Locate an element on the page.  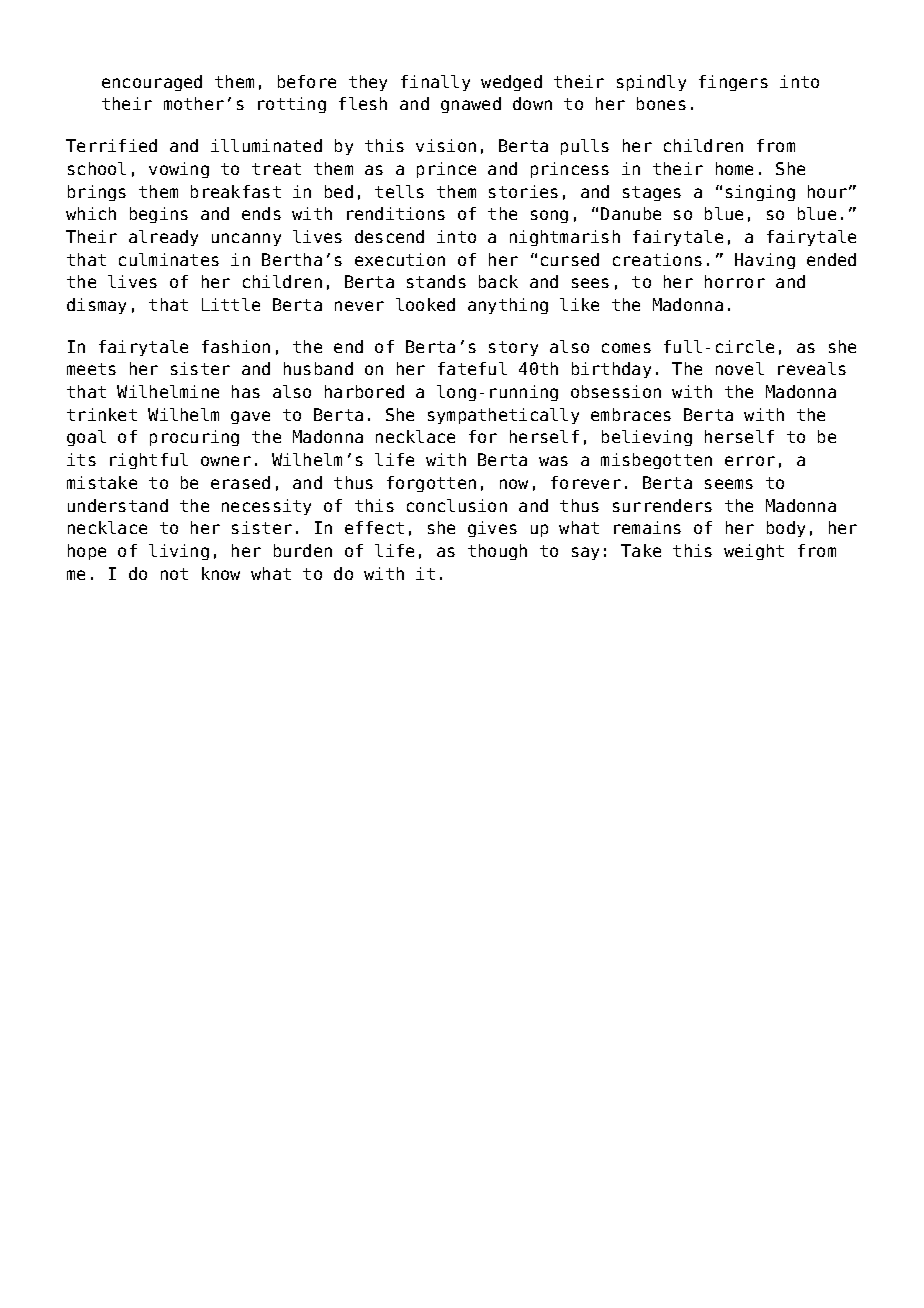
novel is located at coordinates (740, 368).
